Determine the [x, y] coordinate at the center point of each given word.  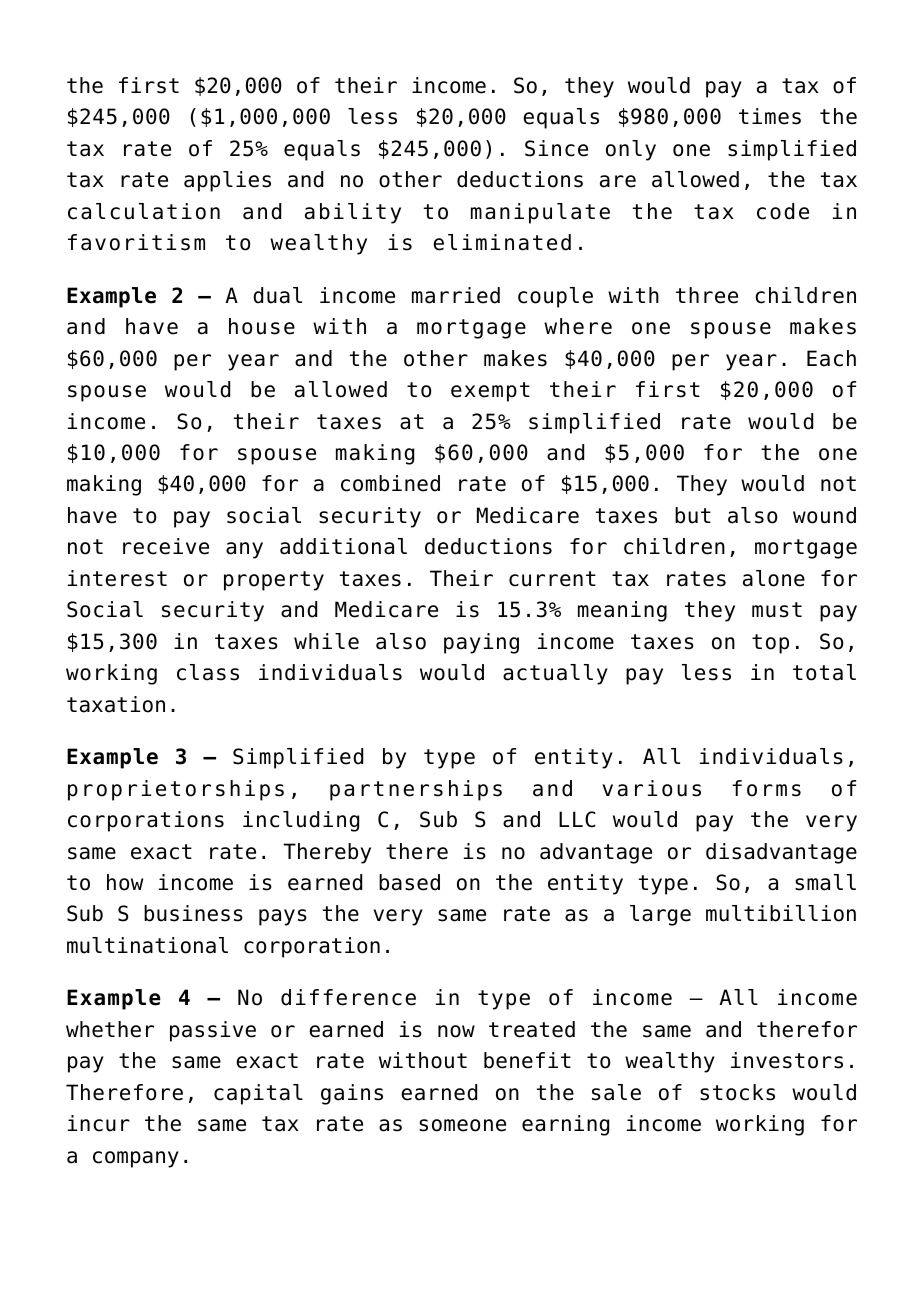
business [193, 913]
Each [831, 358]
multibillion [781, 913]
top [770, 644]
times [770, 116]
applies [227, 181]
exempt [490, 392]
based [409, 882]
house [262, 326]
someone [462, 1125]
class [208, 672]
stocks [737, 1092]
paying [481, 643]
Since [556, 148]
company [136, 1159]
